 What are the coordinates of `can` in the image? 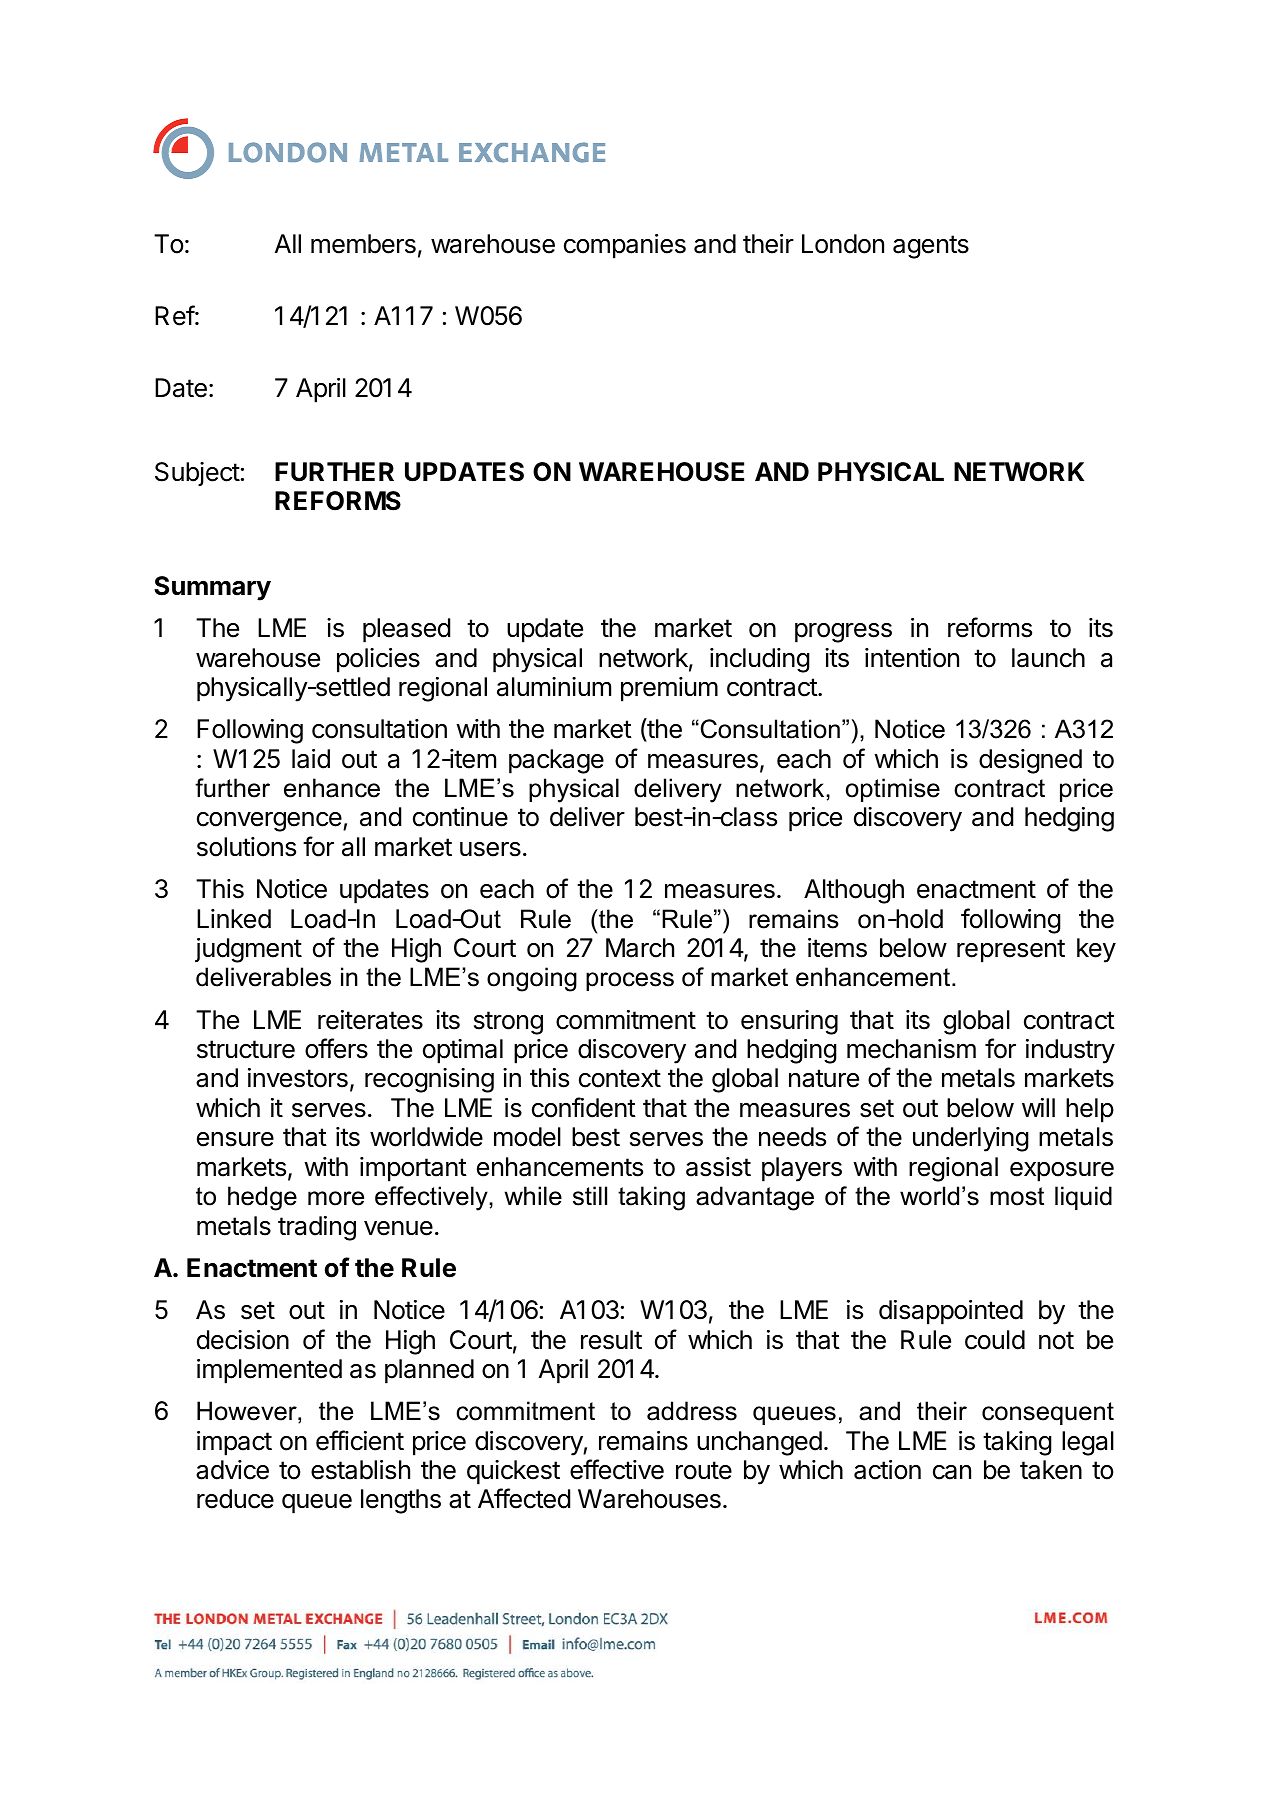 It's located at (952, 1472).
